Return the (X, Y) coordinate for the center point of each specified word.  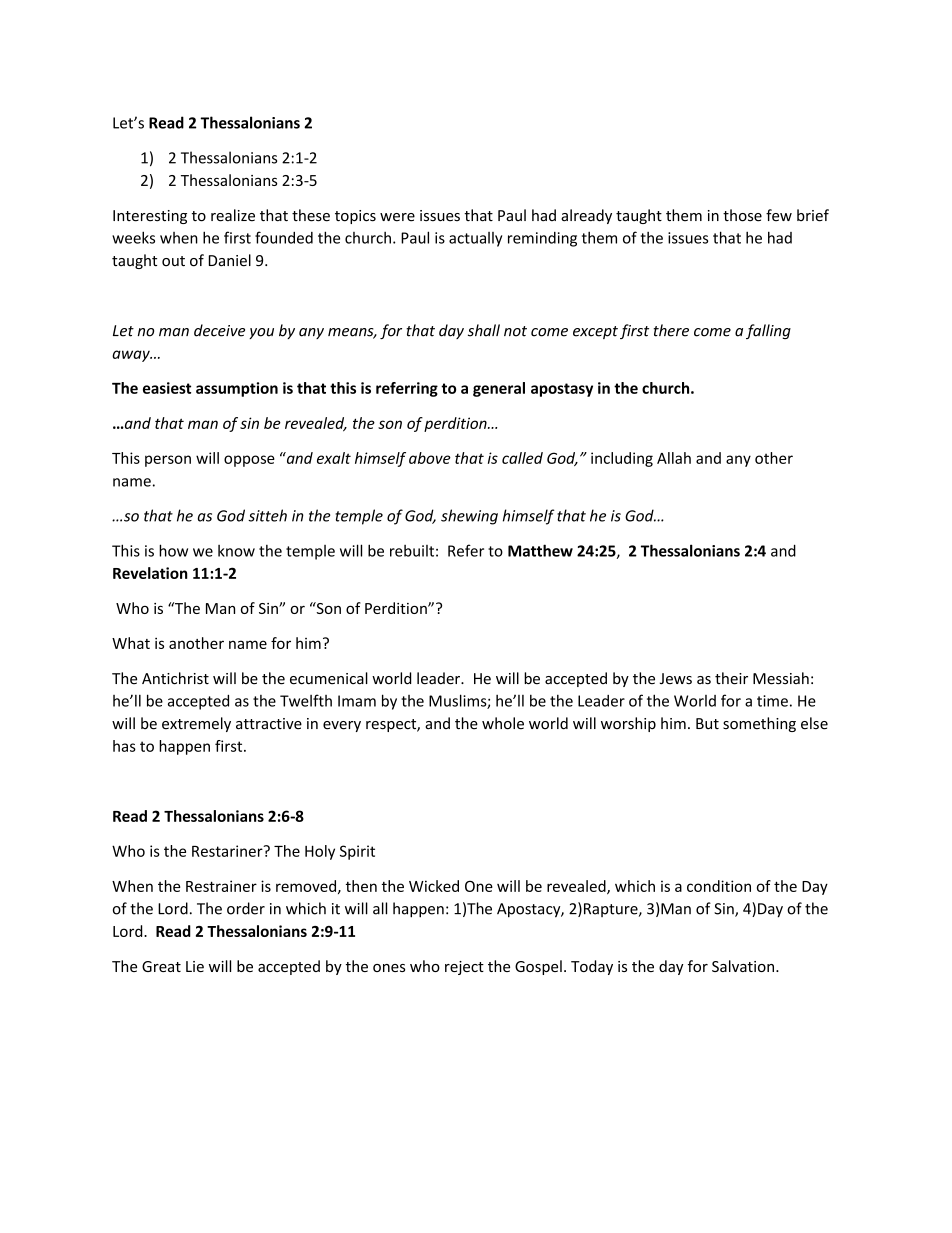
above (430, 458)
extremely (196, 724)
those (742, 215)
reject (464, 968)
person (168, 461)
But (707, 723)
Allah (674, 458)
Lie (195, 966)
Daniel (230, 260)
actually (475, 239)
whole (503, 723)
